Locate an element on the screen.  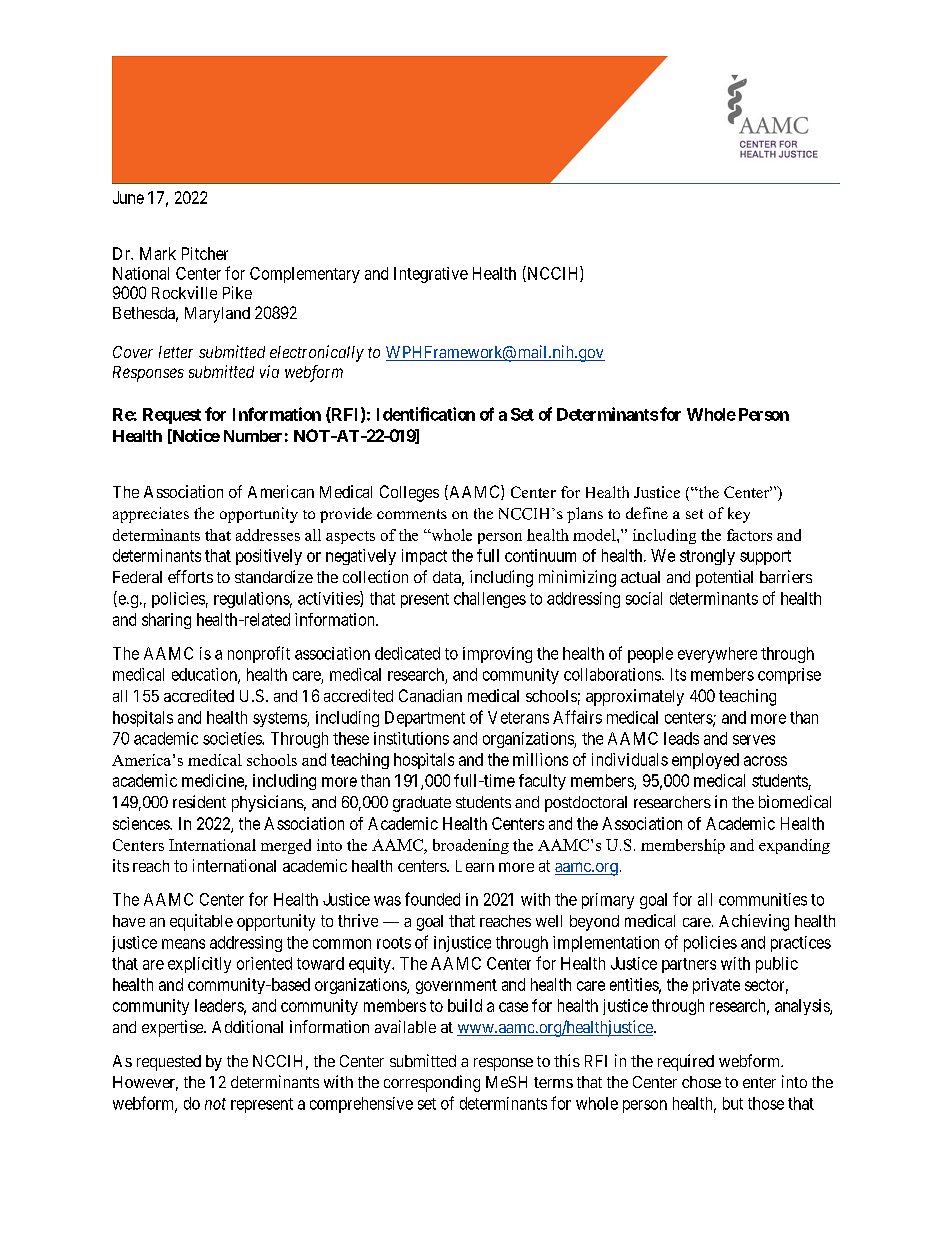
Pitcher is located at coordinates (205, 253).
